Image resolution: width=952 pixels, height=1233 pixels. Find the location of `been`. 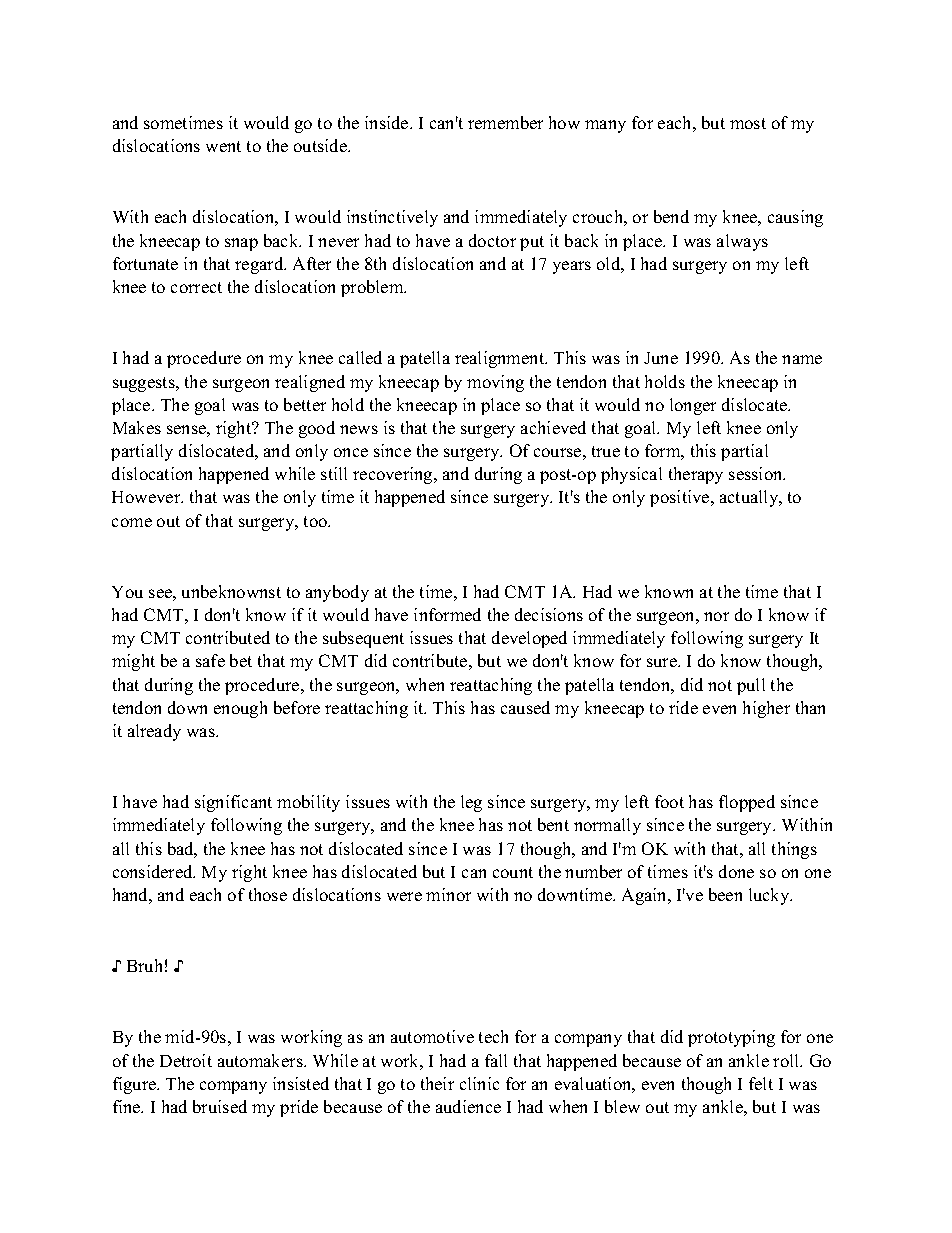

been is located at coordinates (725, 894).
